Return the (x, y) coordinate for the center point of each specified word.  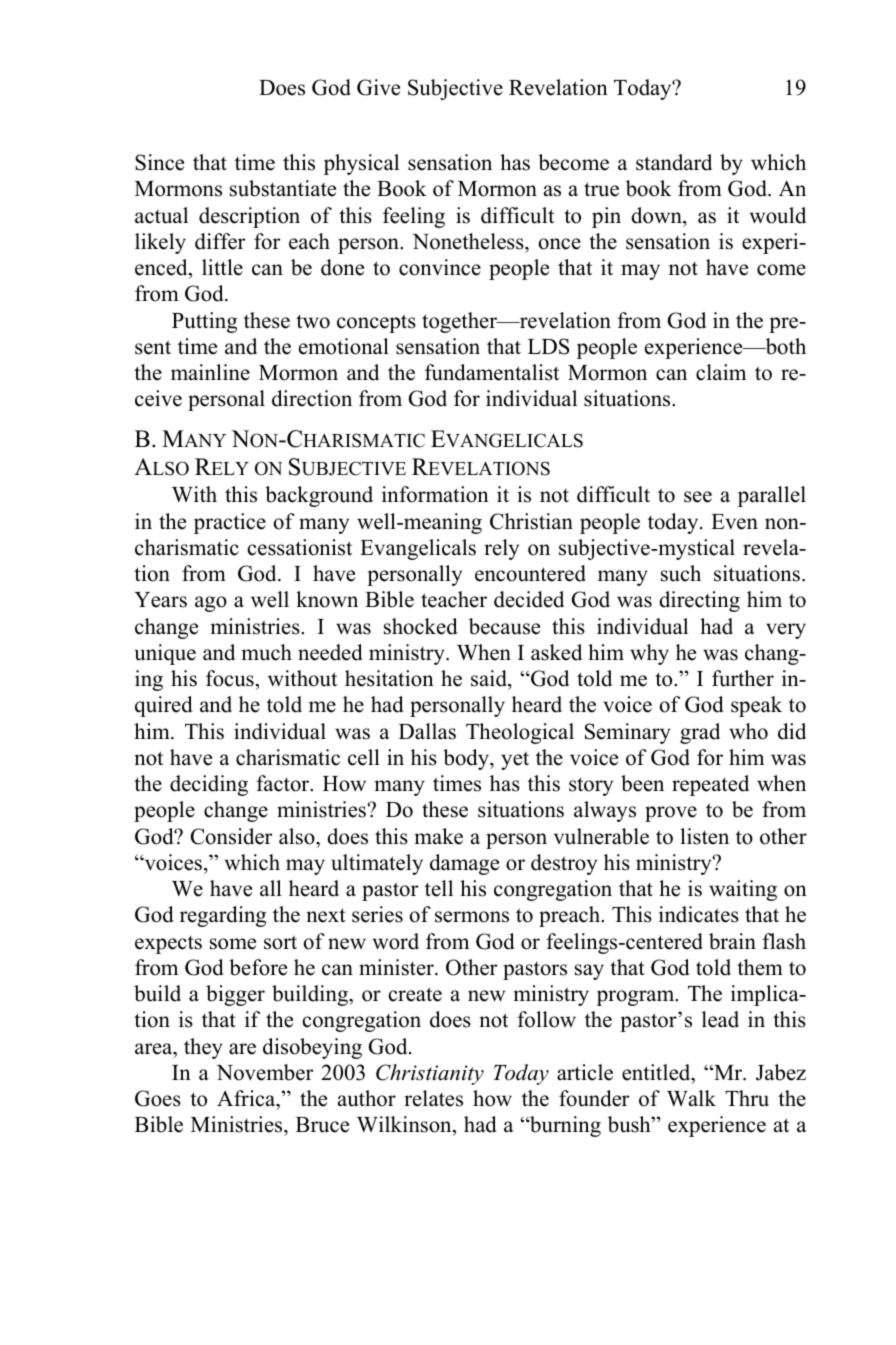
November (265, 1072)
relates (433, 1098)
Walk (691, 1098)
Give (378, 87)
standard (674, 162)
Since (159, 162)
